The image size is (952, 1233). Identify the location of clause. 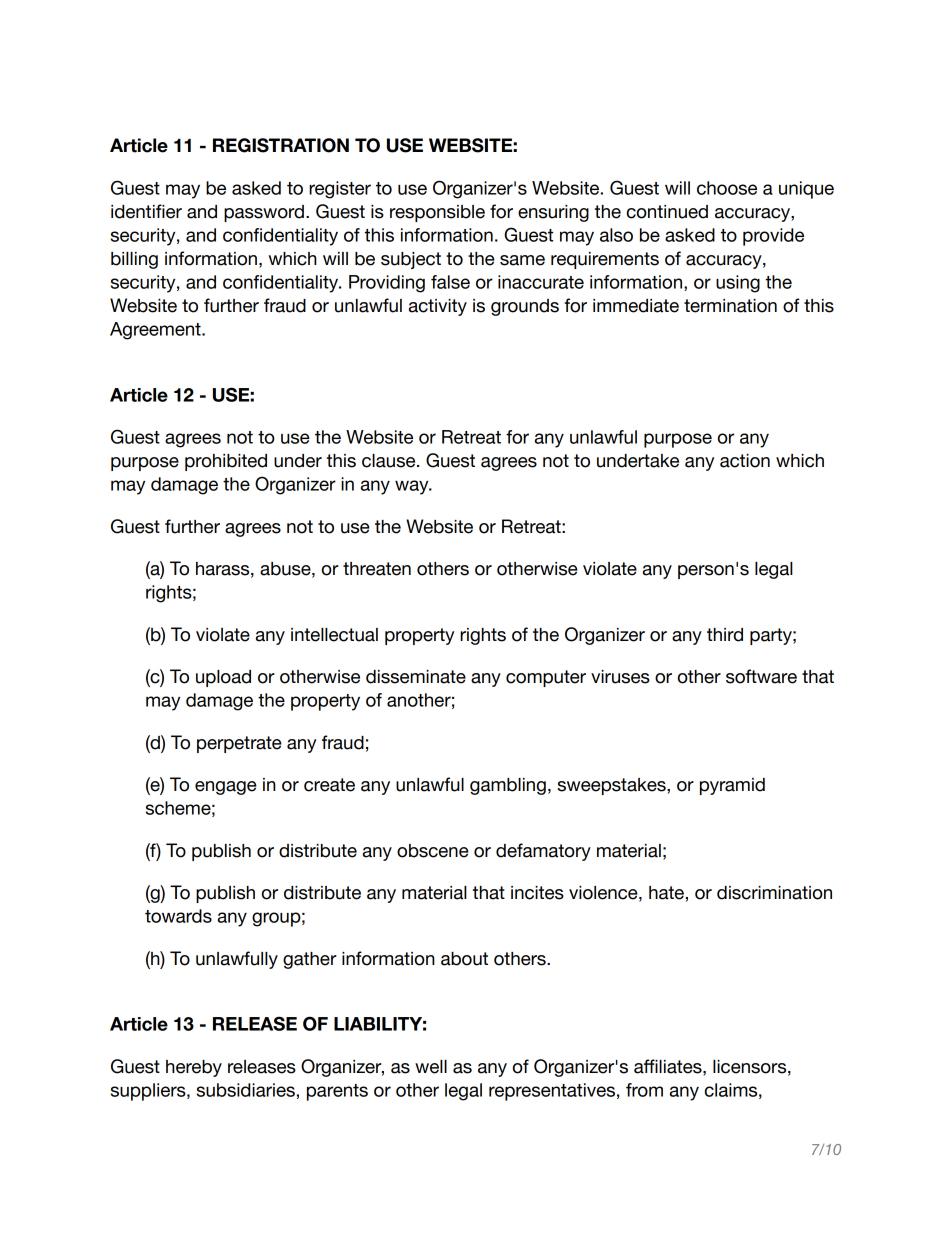
(390, 461).
